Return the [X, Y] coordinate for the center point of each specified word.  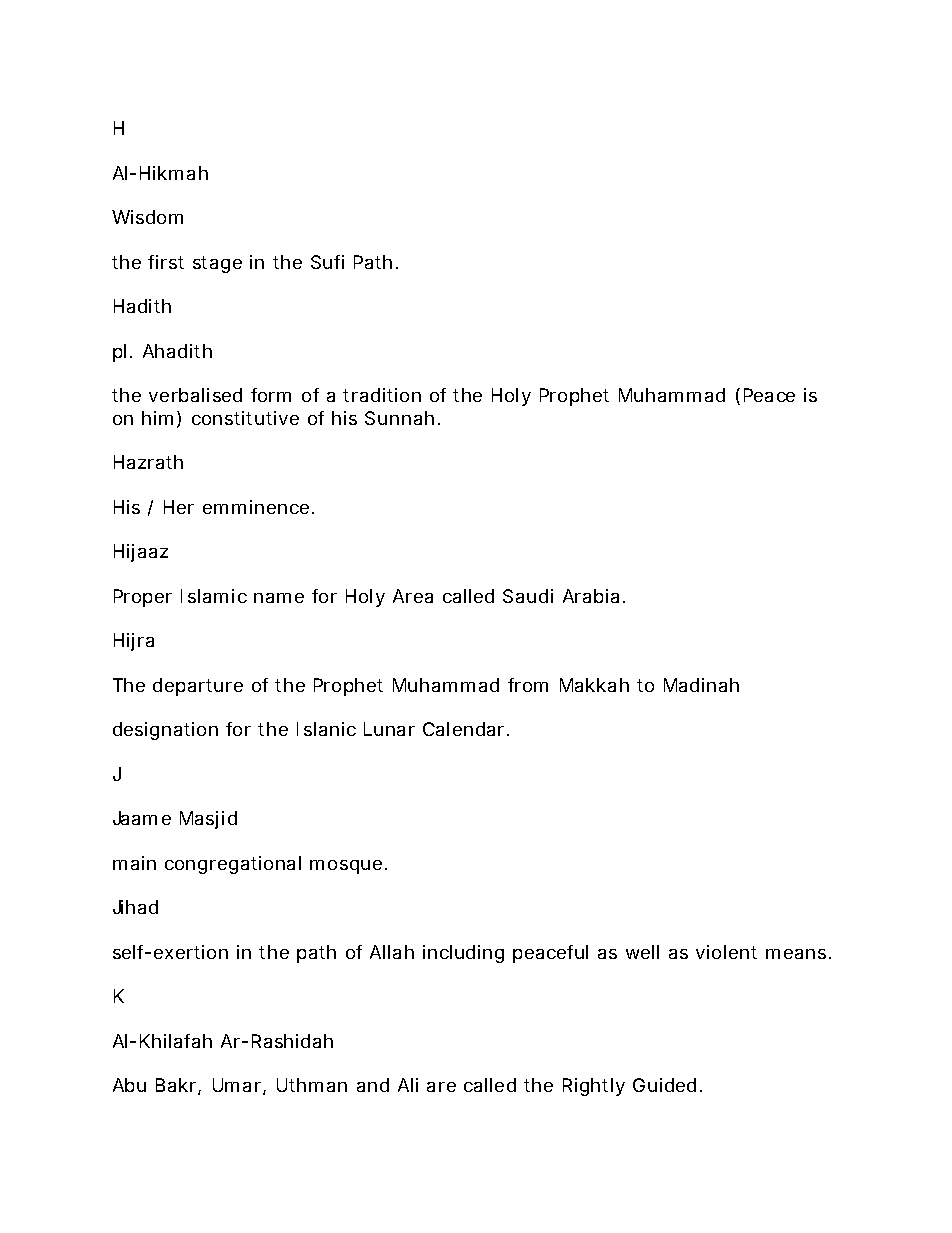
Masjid [208, 820]
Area [413, 596]
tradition [382, 395]
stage [217, 264]
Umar [237, 1085]
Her [179, 507]
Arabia [591, 596]
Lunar [389, 729]
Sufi [327, 262]
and [373, 1085]
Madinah [701, 685]
